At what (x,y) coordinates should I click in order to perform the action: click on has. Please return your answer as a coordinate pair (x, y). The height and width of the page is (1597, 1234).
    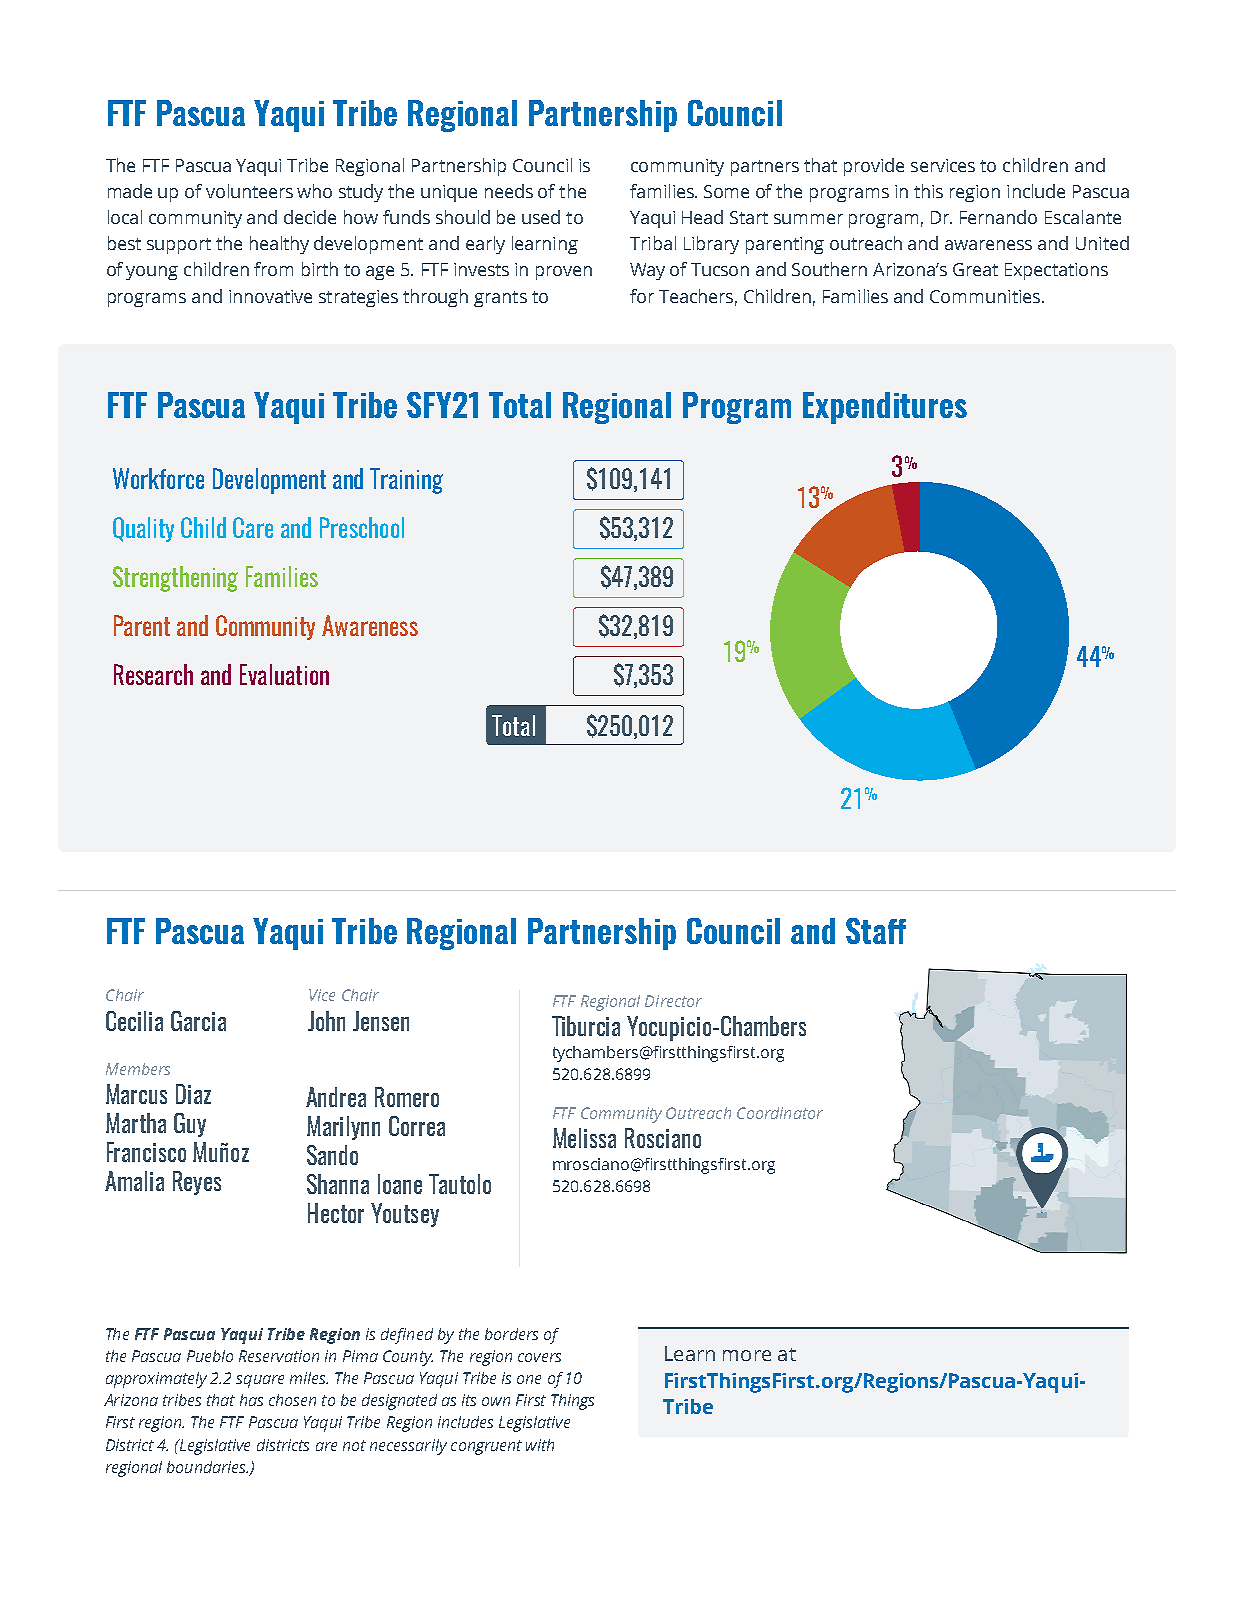
    Looking at the image, I should click on (251, 1400).
